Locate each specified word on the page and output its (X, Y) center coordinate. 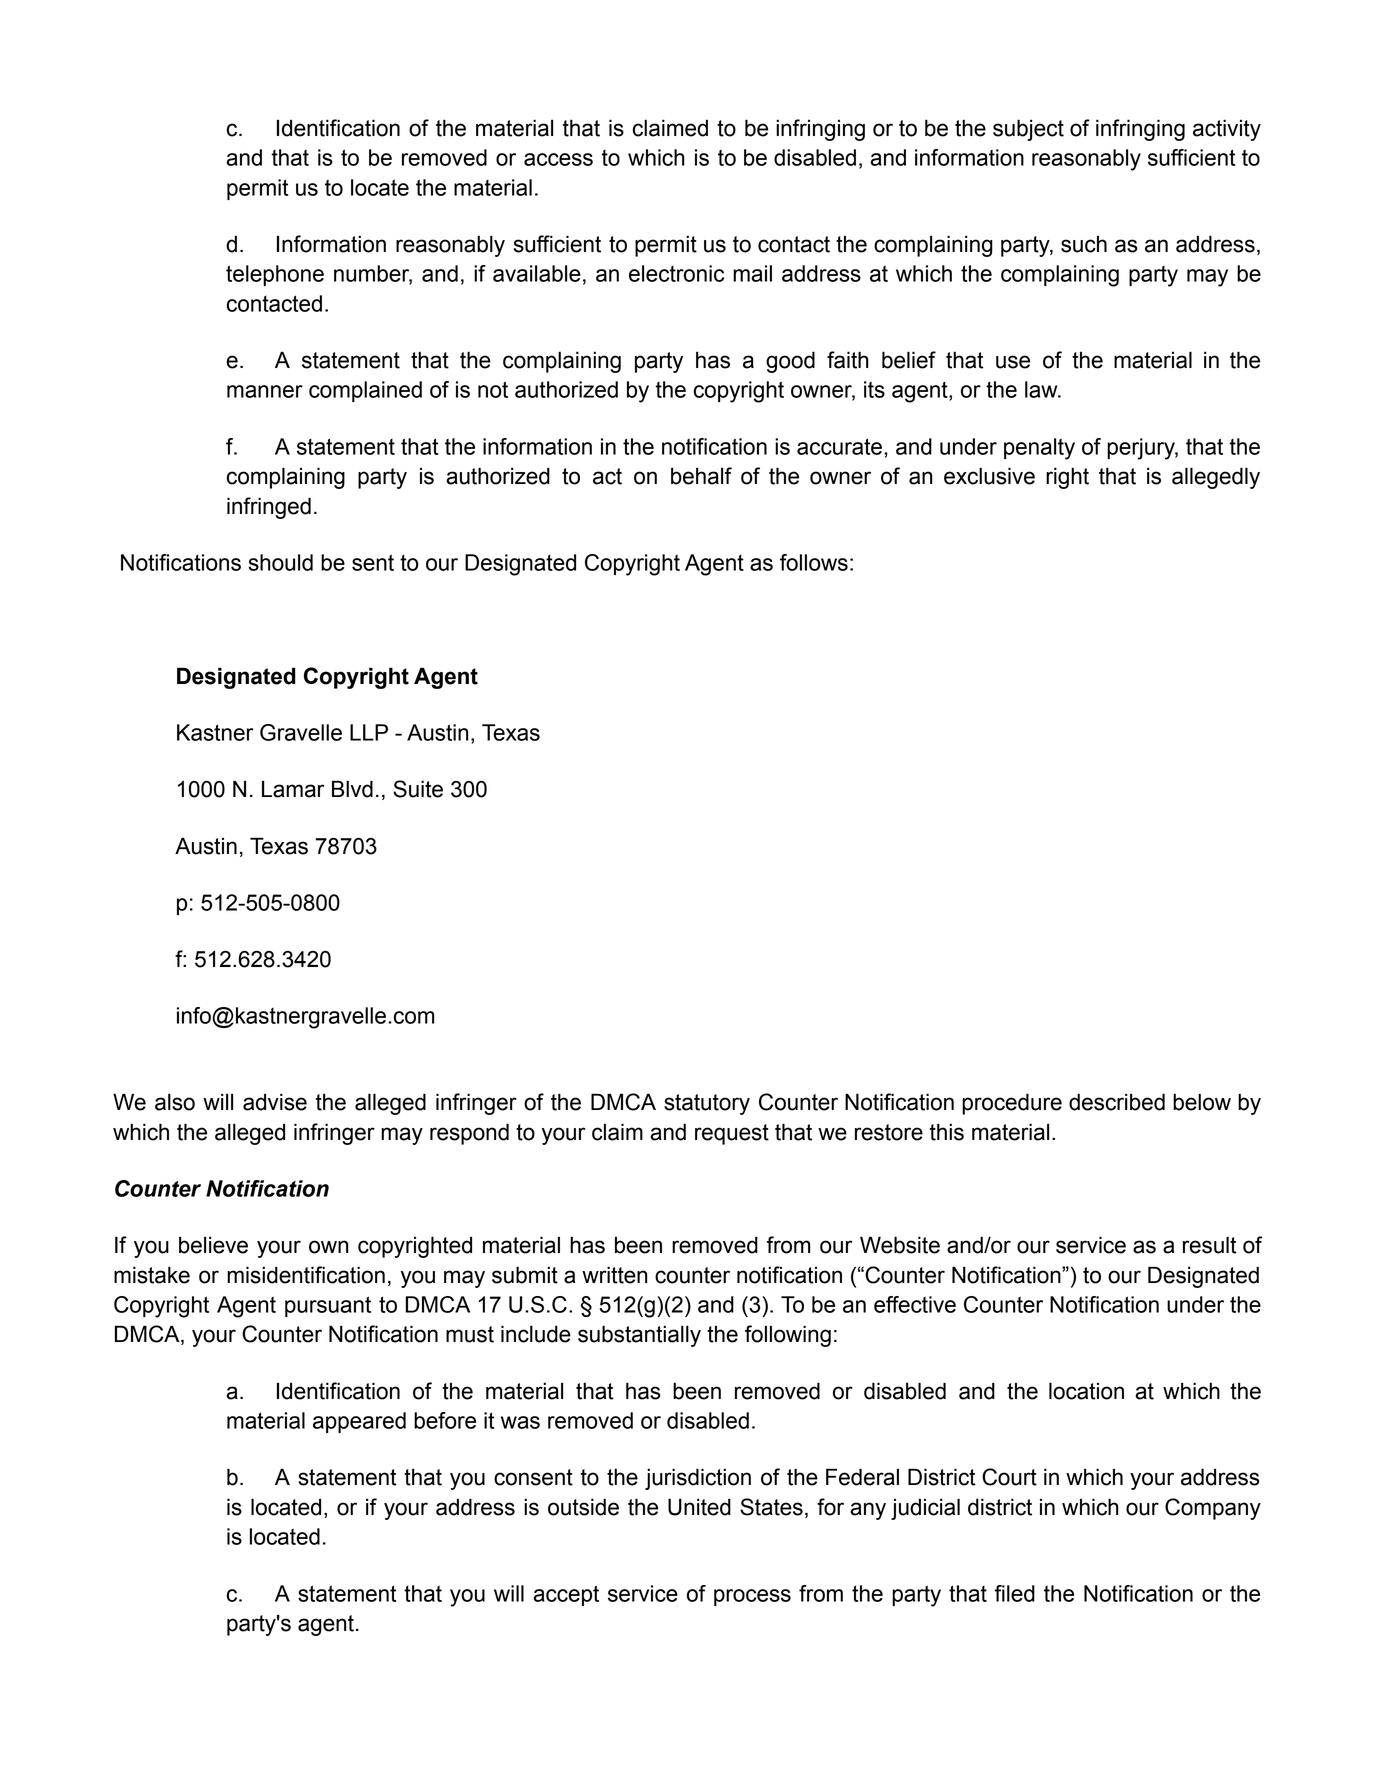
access (558, 159)
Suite (418, 789)
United (699, 1507)
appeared (359, 1422)
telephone (275, 275)
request (732, 1134)
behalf (701, 476)
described (1117, 1102)
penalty (1039, 449)
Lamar (293, 789)
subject (1028, 130)
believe (213, 1245)
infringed (269, 508)
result (1210, 1245)
